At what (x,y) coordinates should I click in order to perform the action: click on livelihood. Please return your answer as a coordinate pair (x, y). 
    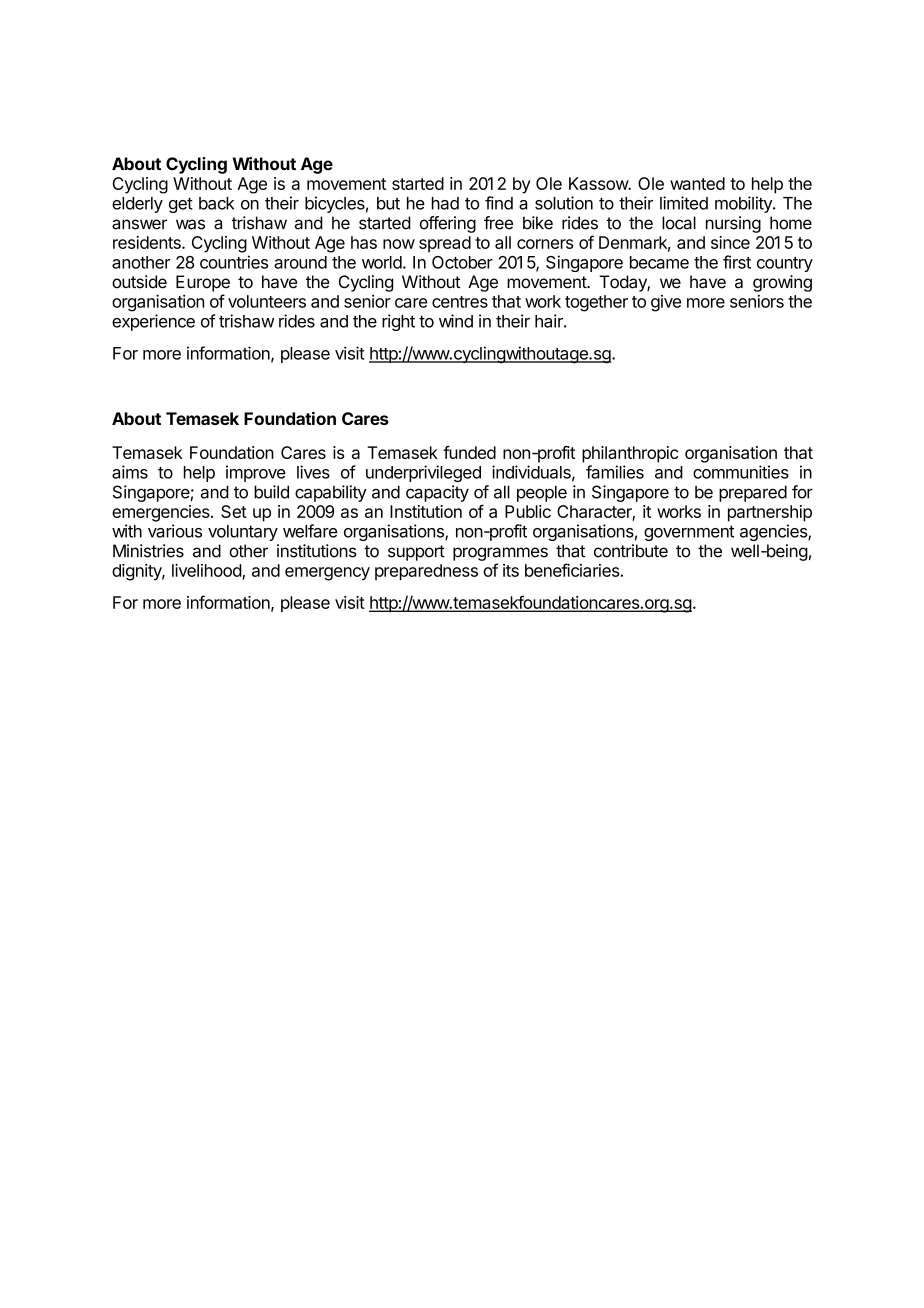
    Looking at the image, I should click on (207, 570).
